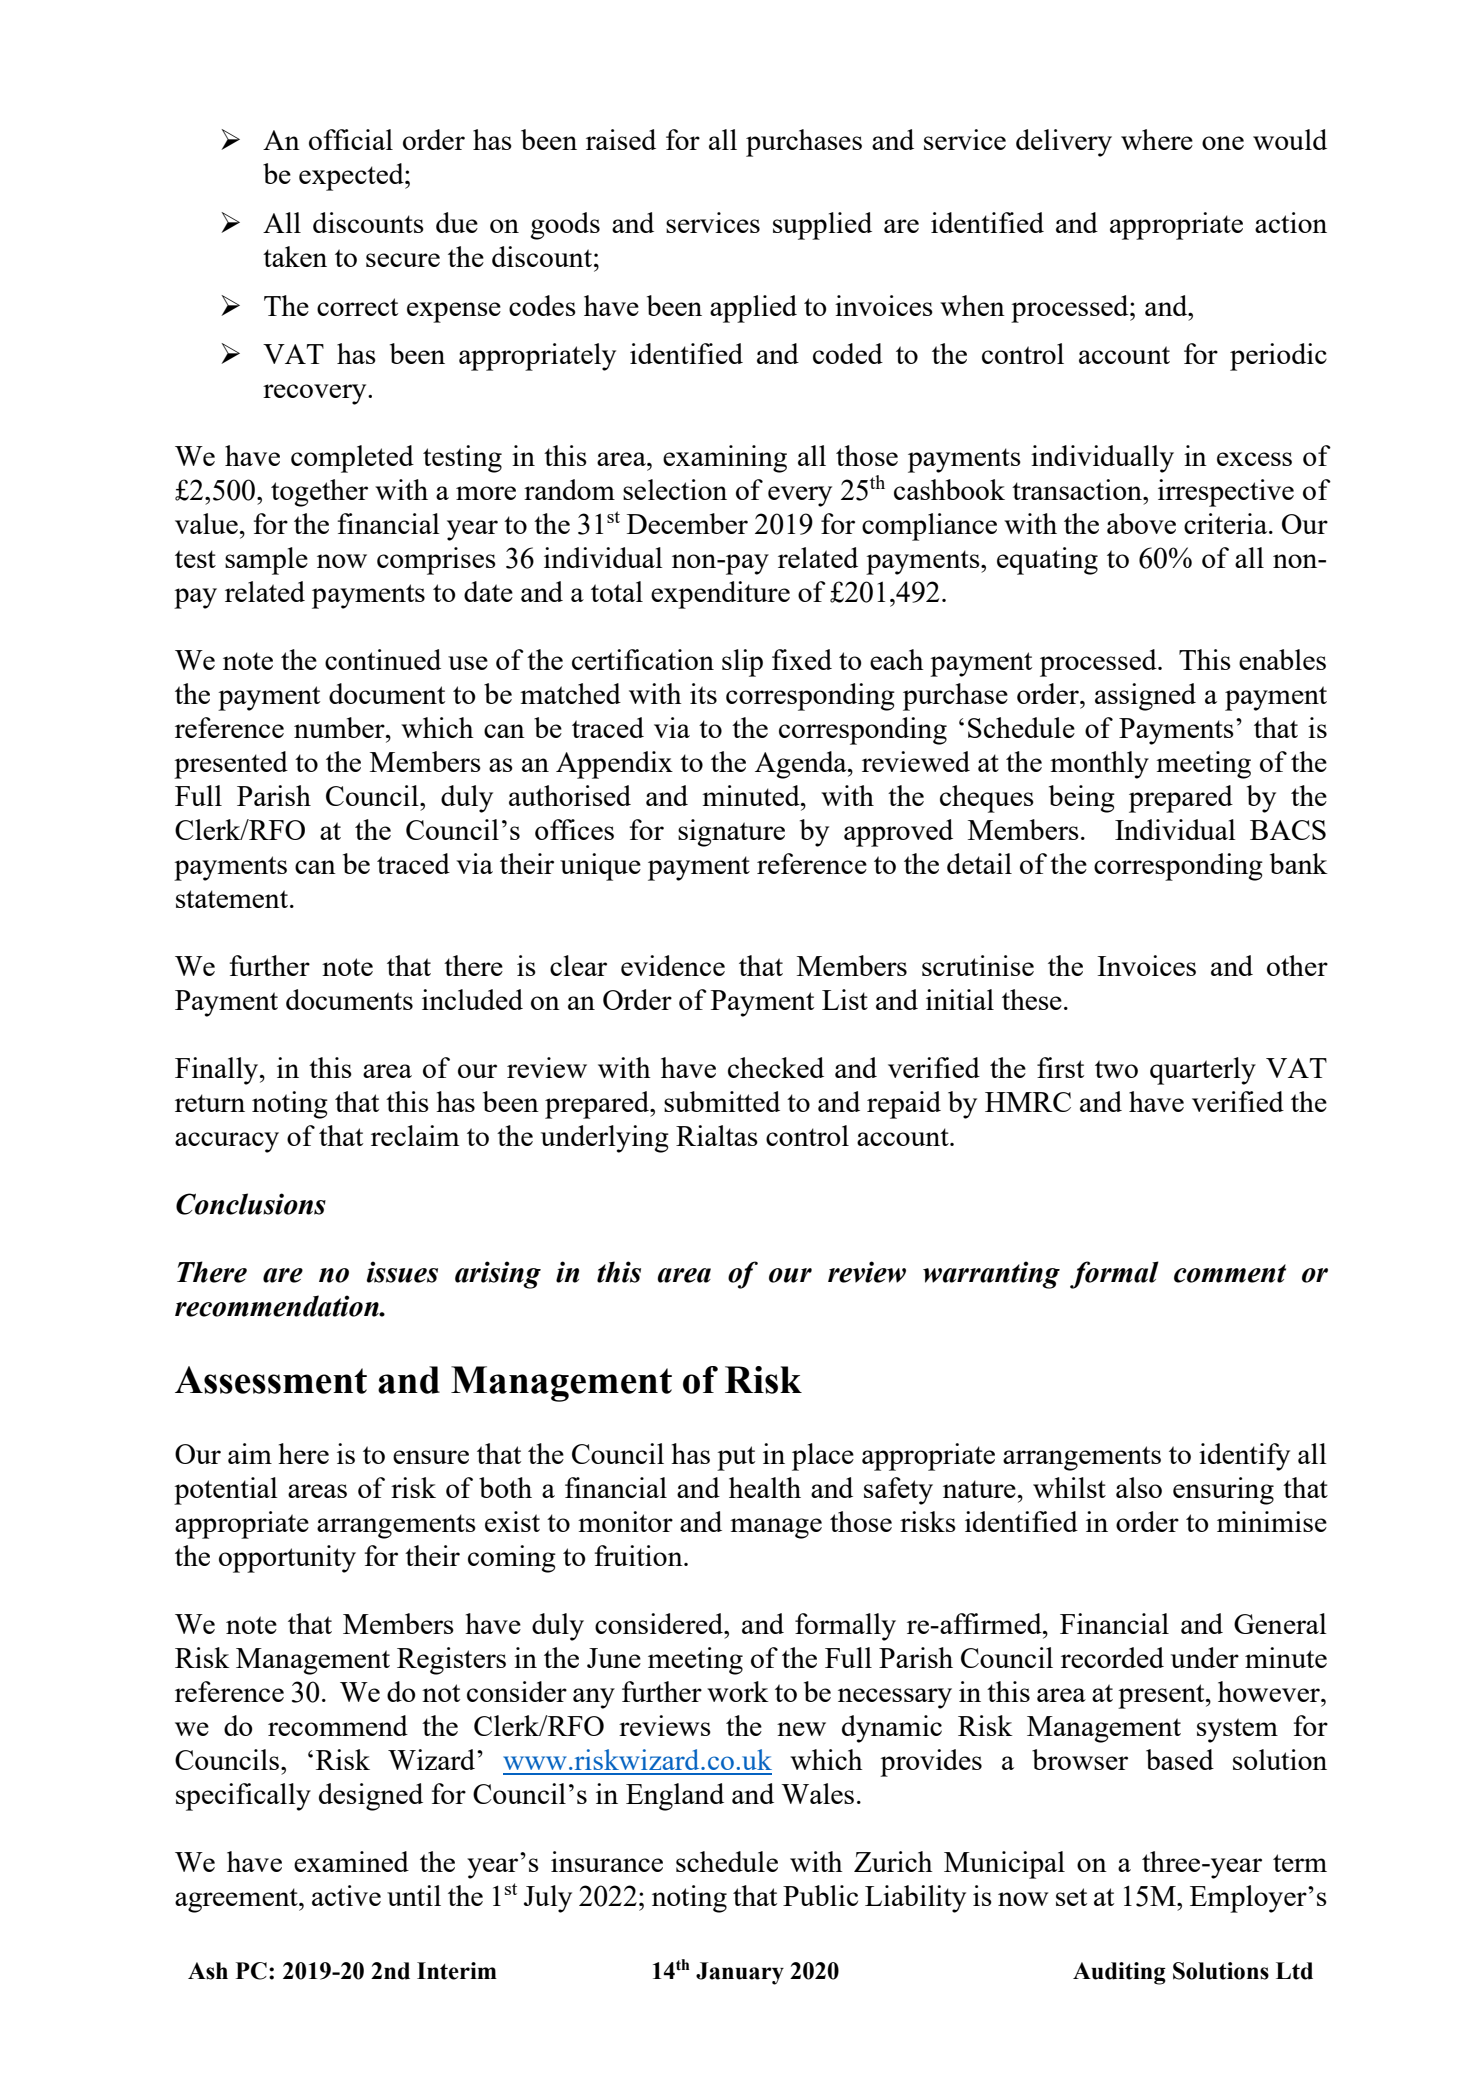 Image resolution: width=1467 pixels, height=2075 pixels. I want to click on comment, so click(1230, 1273).
